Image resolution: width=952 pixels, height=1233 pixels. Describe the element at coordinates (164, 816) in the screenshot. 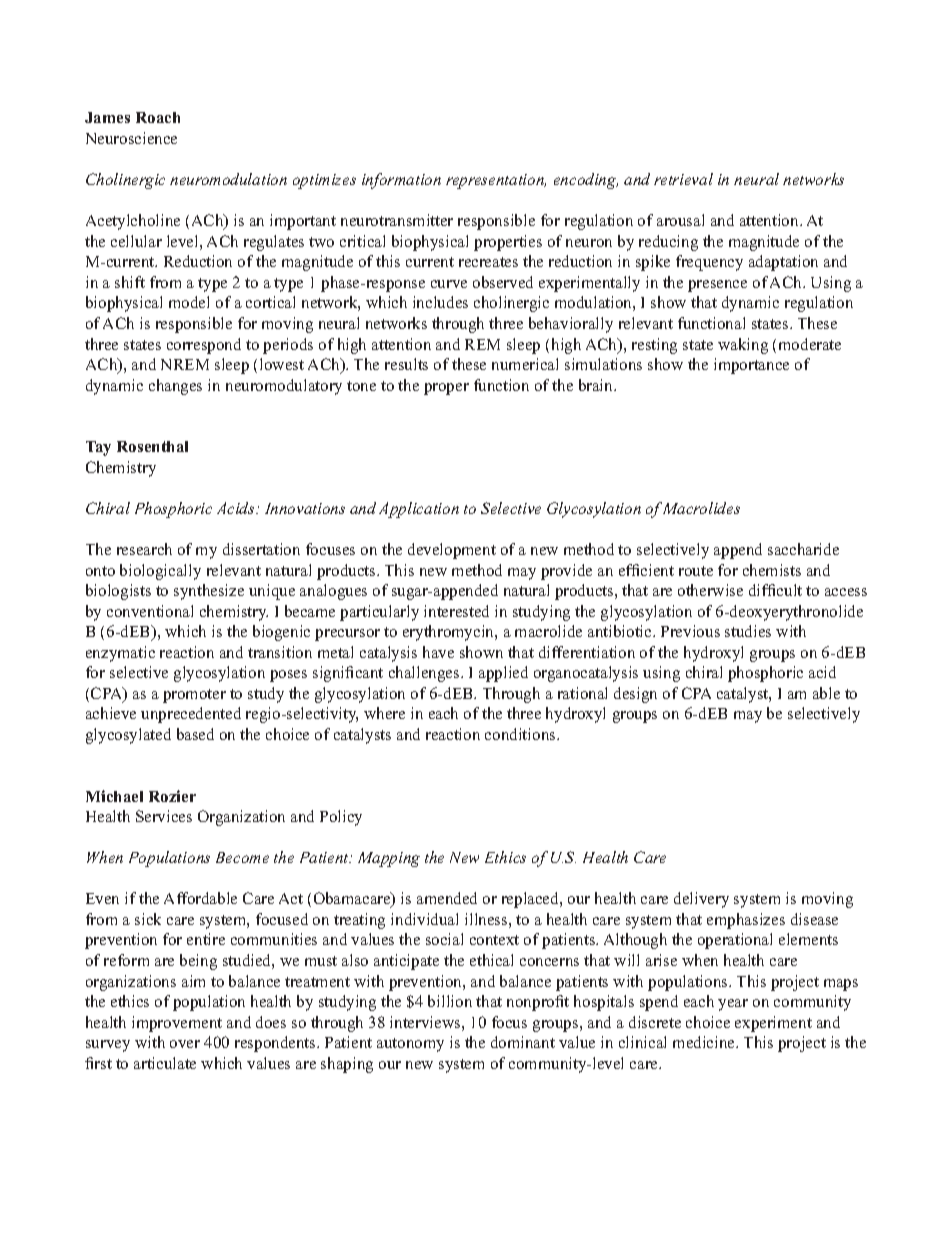

I see `Services` at that location.
